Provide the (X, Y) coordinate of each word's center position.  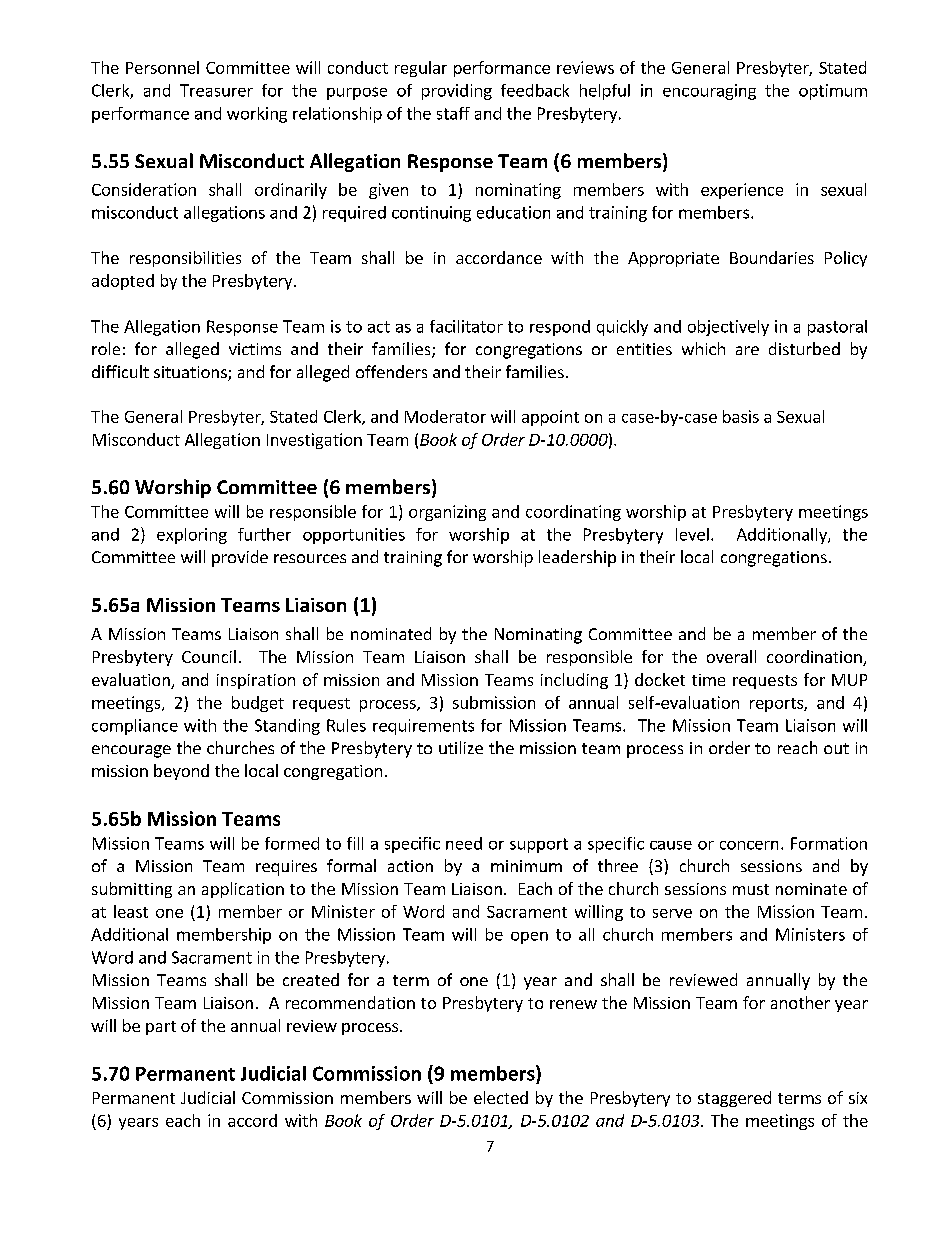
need (464, 843)
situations (191, 373)
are (747, 350)
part (161, 1028)
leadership (577, 558)
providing (457, 92)
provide (240, 558)
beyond (181, 772)
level (692, 534)
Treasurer (216, 90)
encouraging (709, 92)
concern (749, 845)
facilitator (466, 326)
